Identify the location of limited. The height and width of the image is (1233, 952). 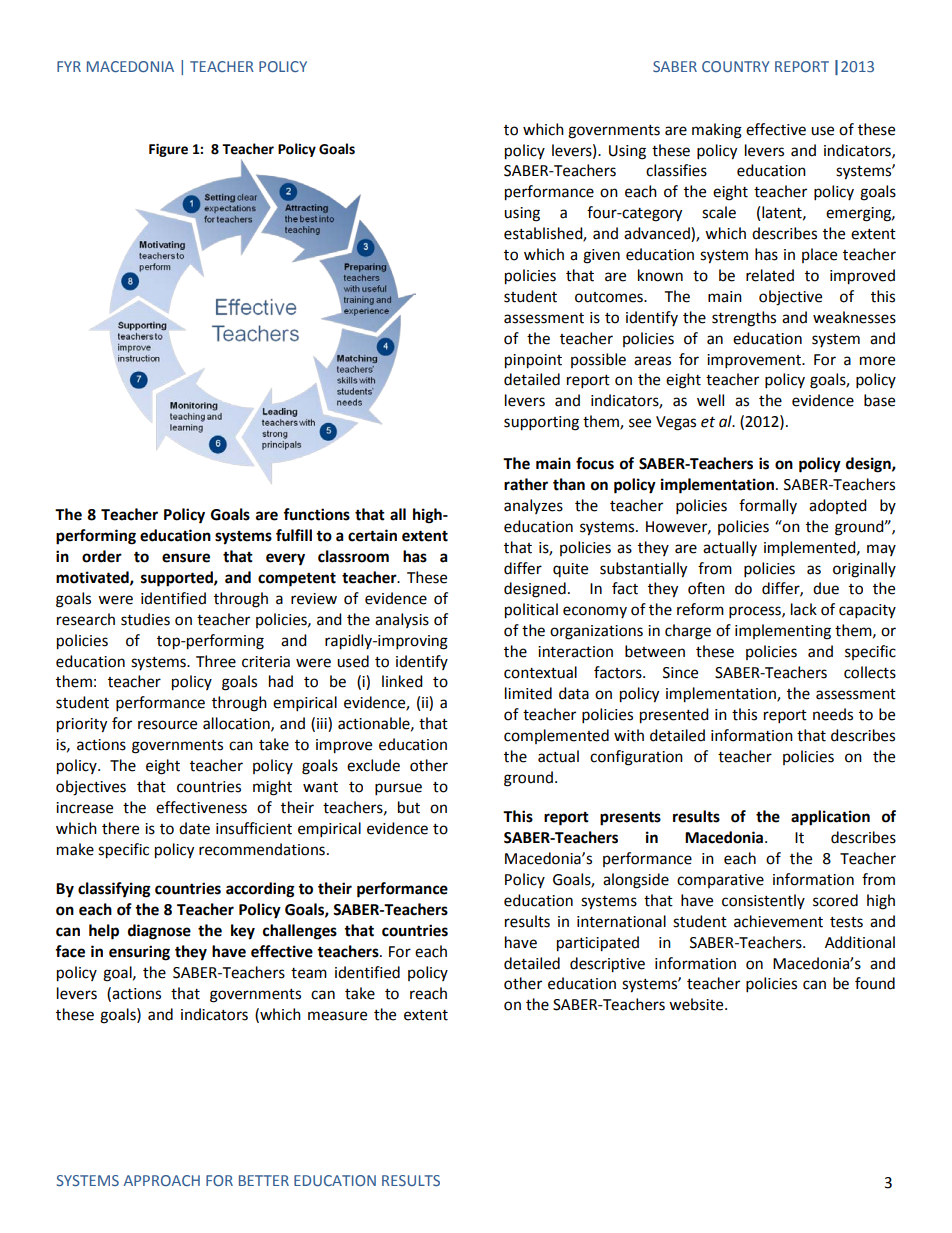
(528, 693).
